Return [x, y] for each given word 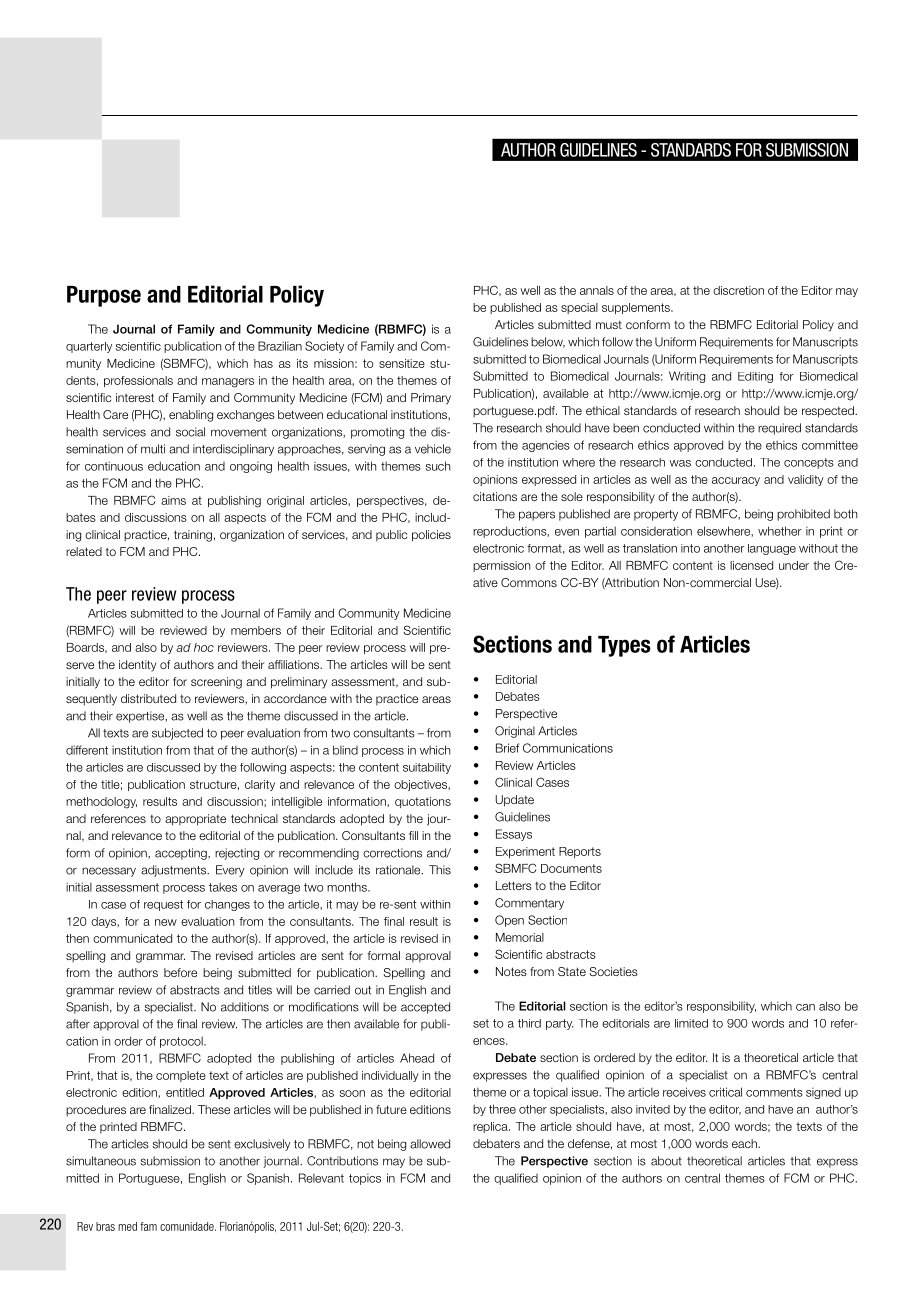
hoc [204, 647]
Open [509, 921]
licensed [751, 565]
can [805, 1007]
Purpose [104, 296]
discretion [738, 290]
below [548, 342]
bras [105, 1226]
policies [431, 536]
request [163, 905]
